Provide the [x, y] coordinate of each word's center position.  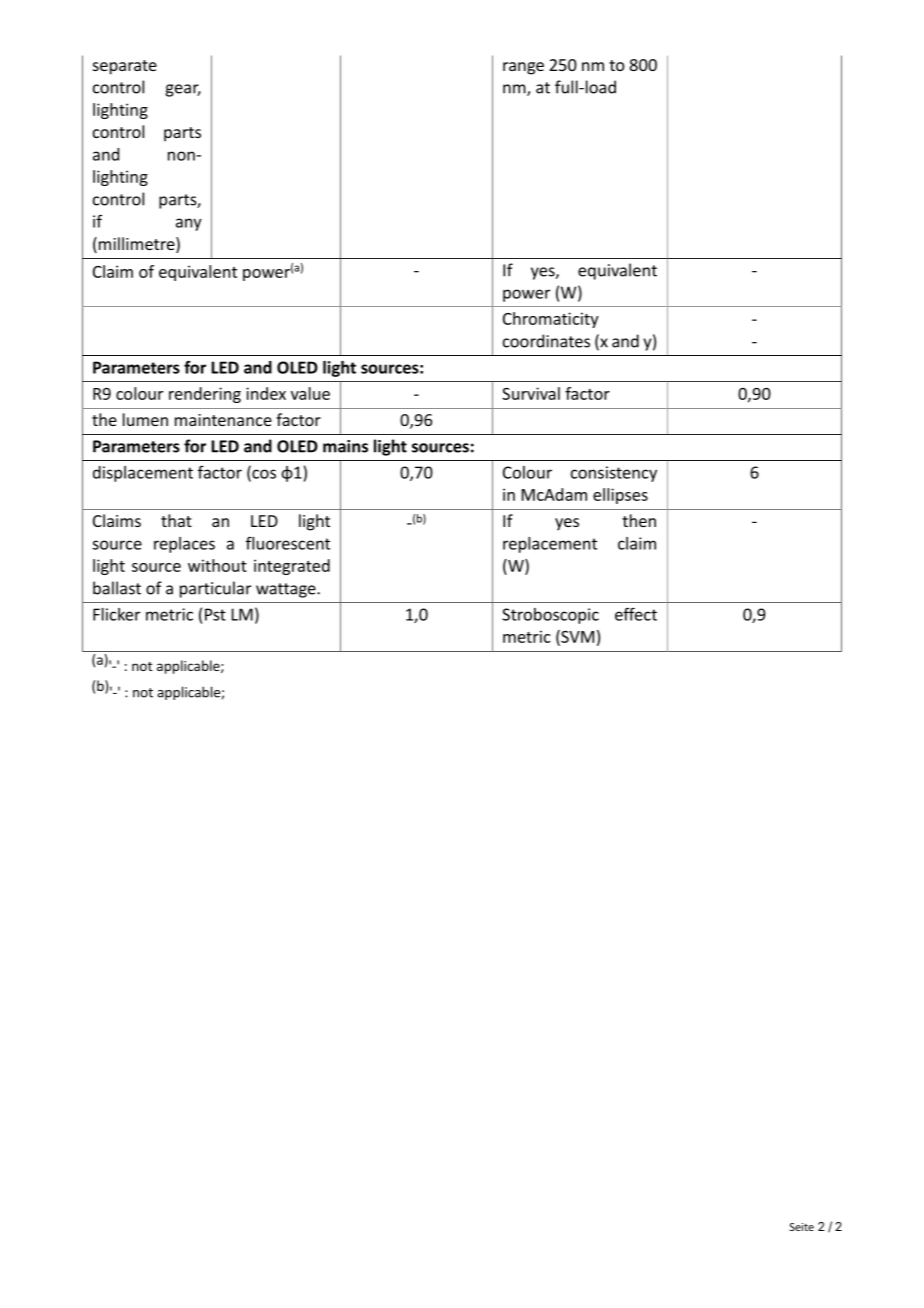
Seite [802, 1227]
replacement [550, 545]
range [523, 68]
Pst [215, 614]
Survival [531, 393]
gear [183, 90]
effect [636, 614]
